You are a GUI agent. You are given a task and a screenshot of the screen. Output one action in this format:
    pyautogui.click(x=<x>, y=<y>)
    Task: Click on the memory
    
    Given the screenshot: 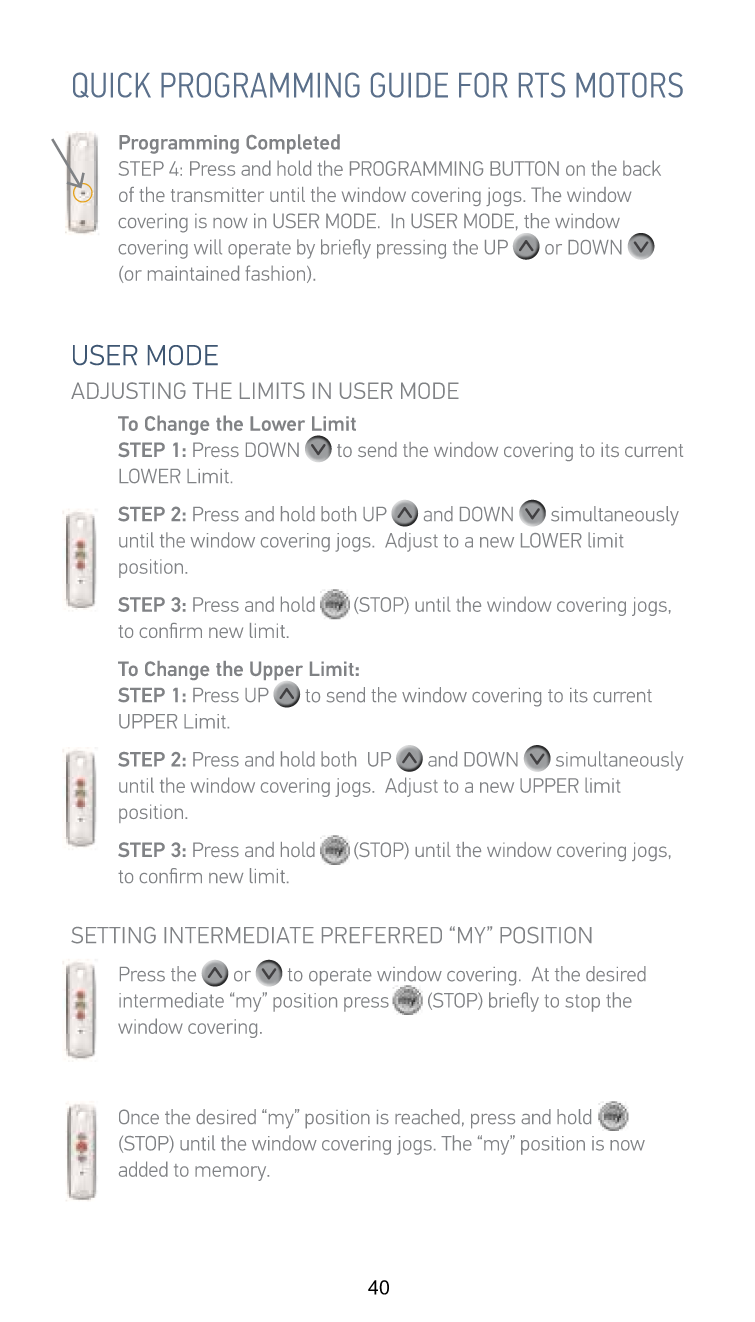 What is the action you would take?
    pyautogui.click(x=232, y=1173)
